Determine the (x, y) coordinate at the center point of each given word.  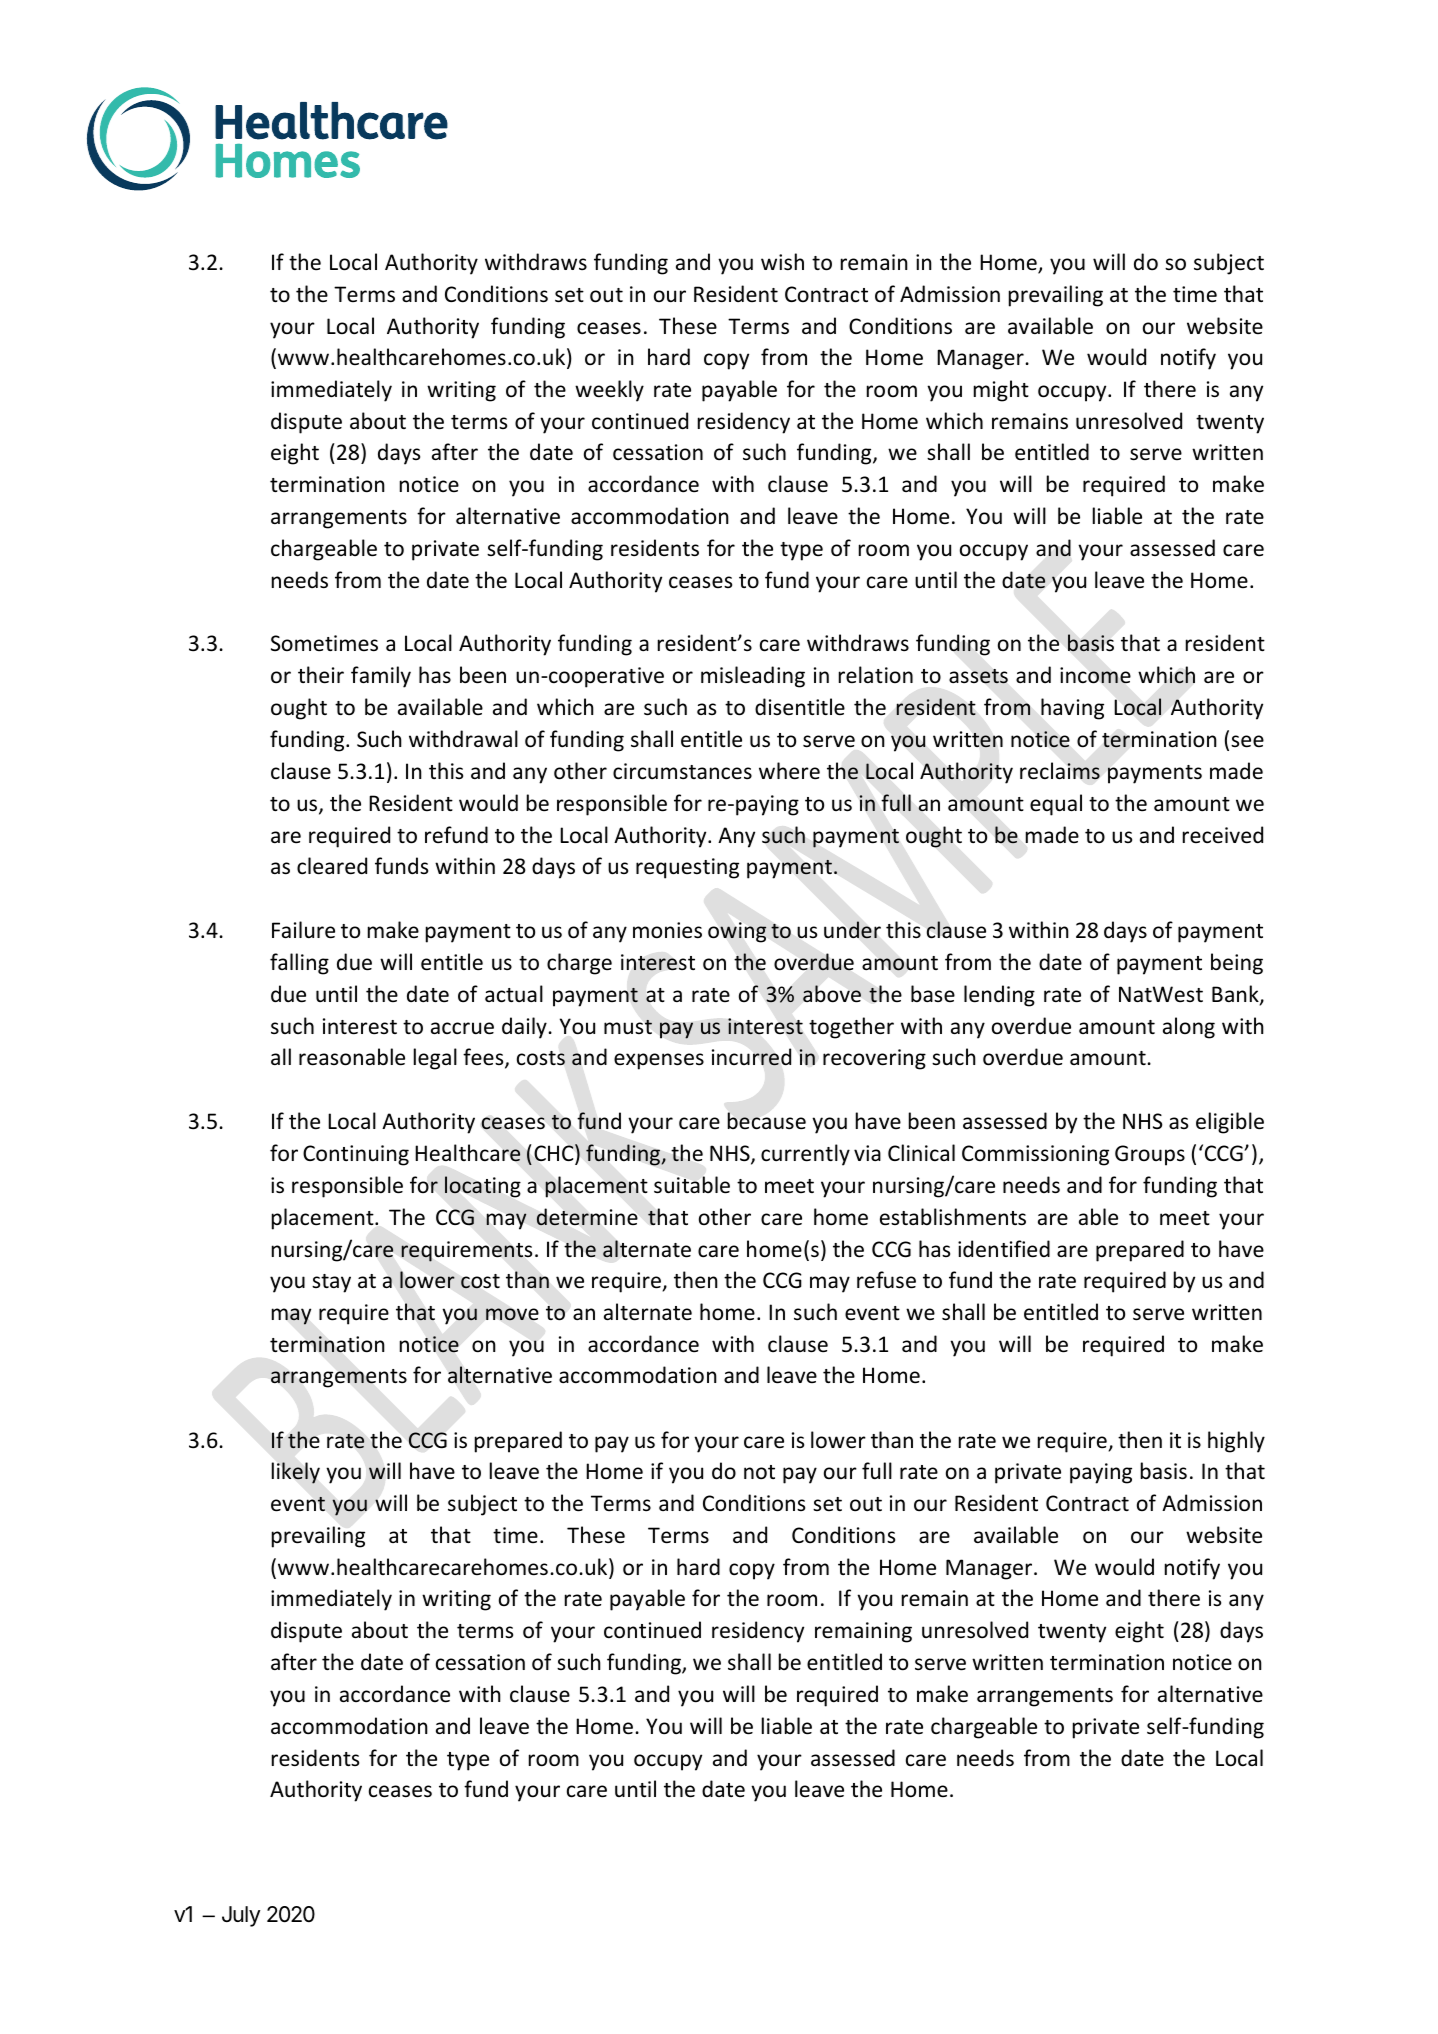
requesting (687, 868)
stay (331, 1283)
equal (1056, 805)
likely (296, 1473)
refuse (886, 1280)
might (1001, 391)
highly (1236, 1442)
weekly (609, 391)
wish (782, 262)
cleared (332, 866)
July (241, 1916)
